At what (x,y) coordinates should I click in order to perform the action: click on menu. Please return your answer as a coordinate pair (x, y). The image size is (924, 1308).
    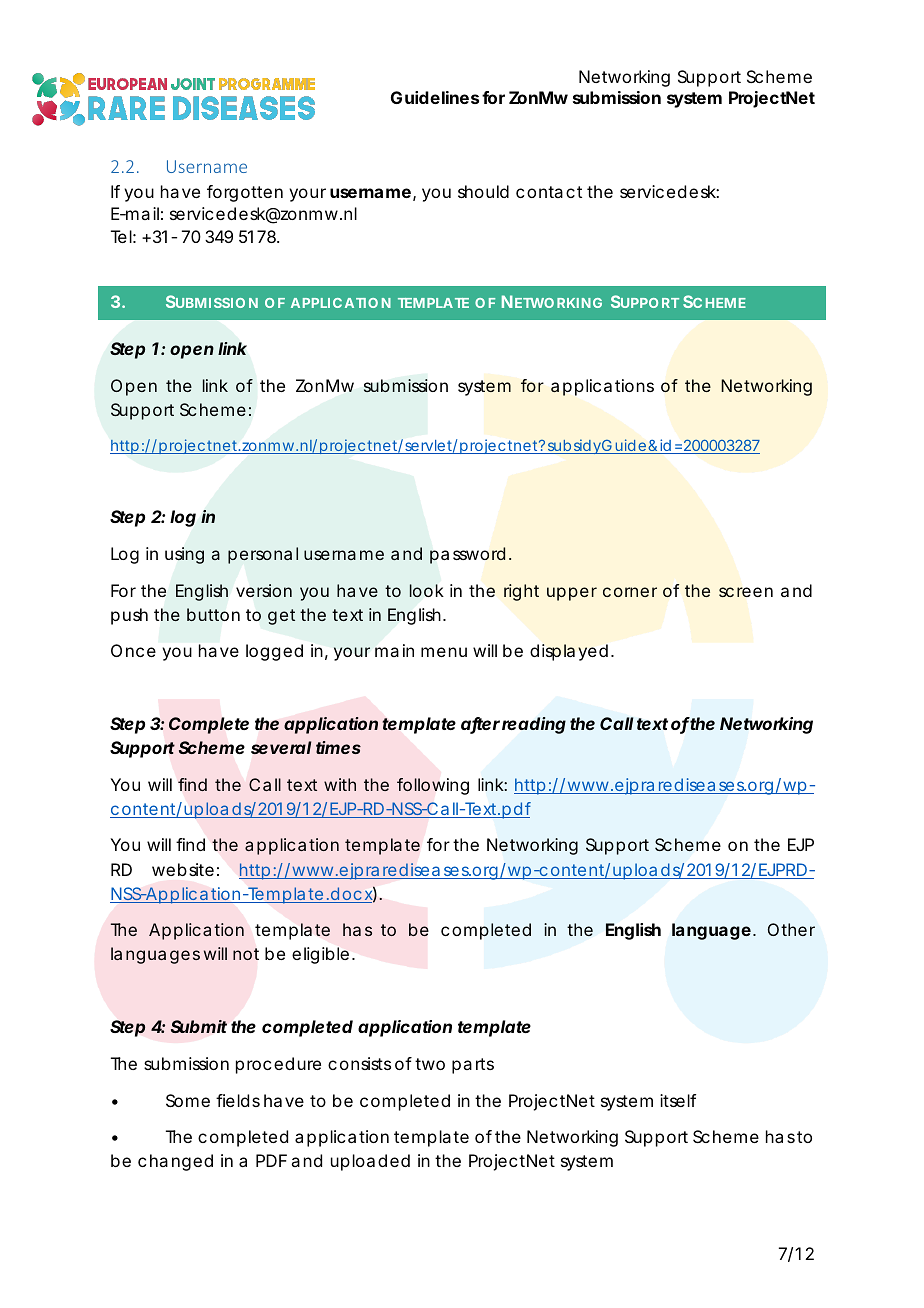
    Looking at the image, I should click on (444, 652).
